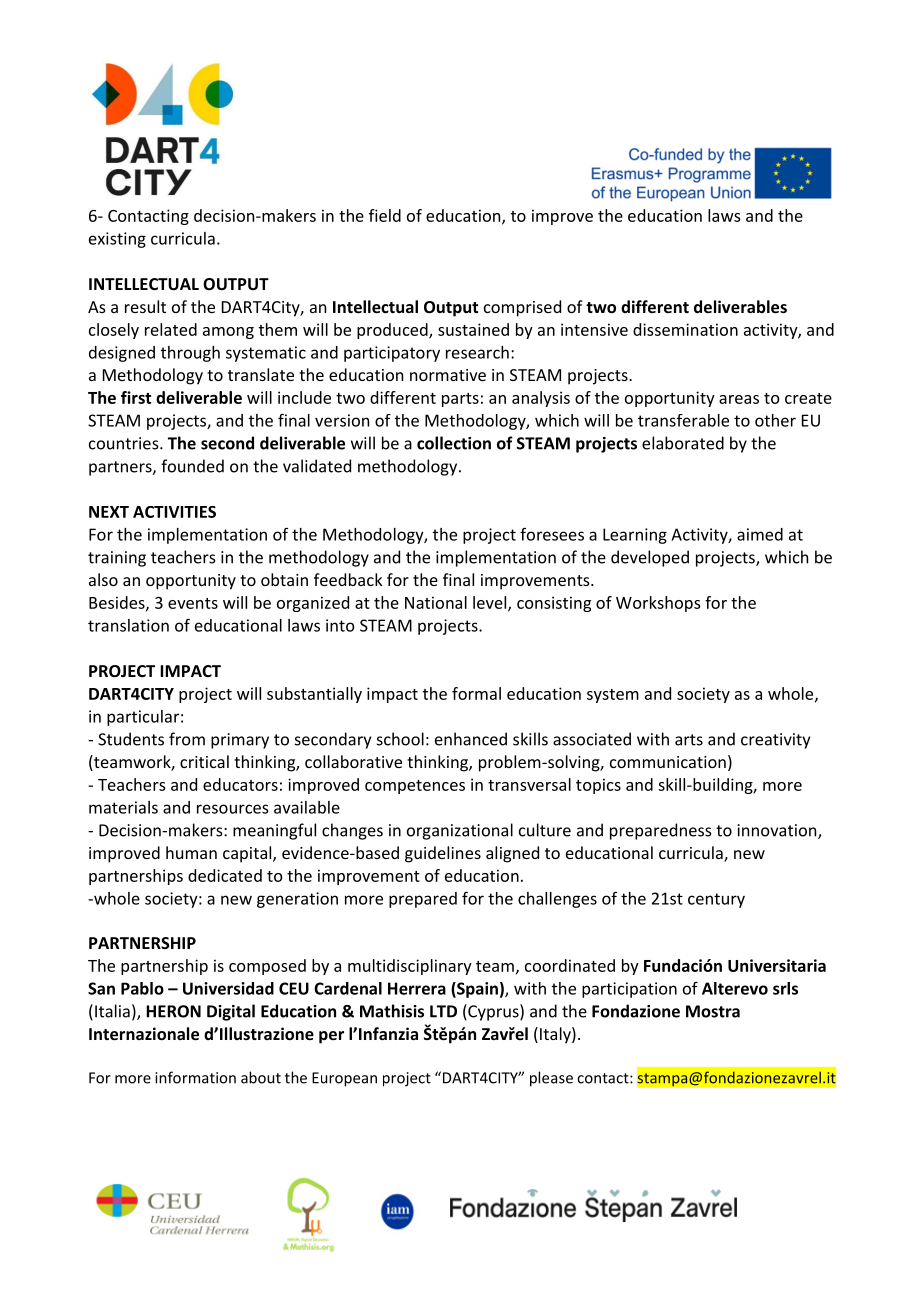 This page has height=1308, width=924. Describe the element at coordinates (552, 534) in the page. I see `foresees` at that location.
